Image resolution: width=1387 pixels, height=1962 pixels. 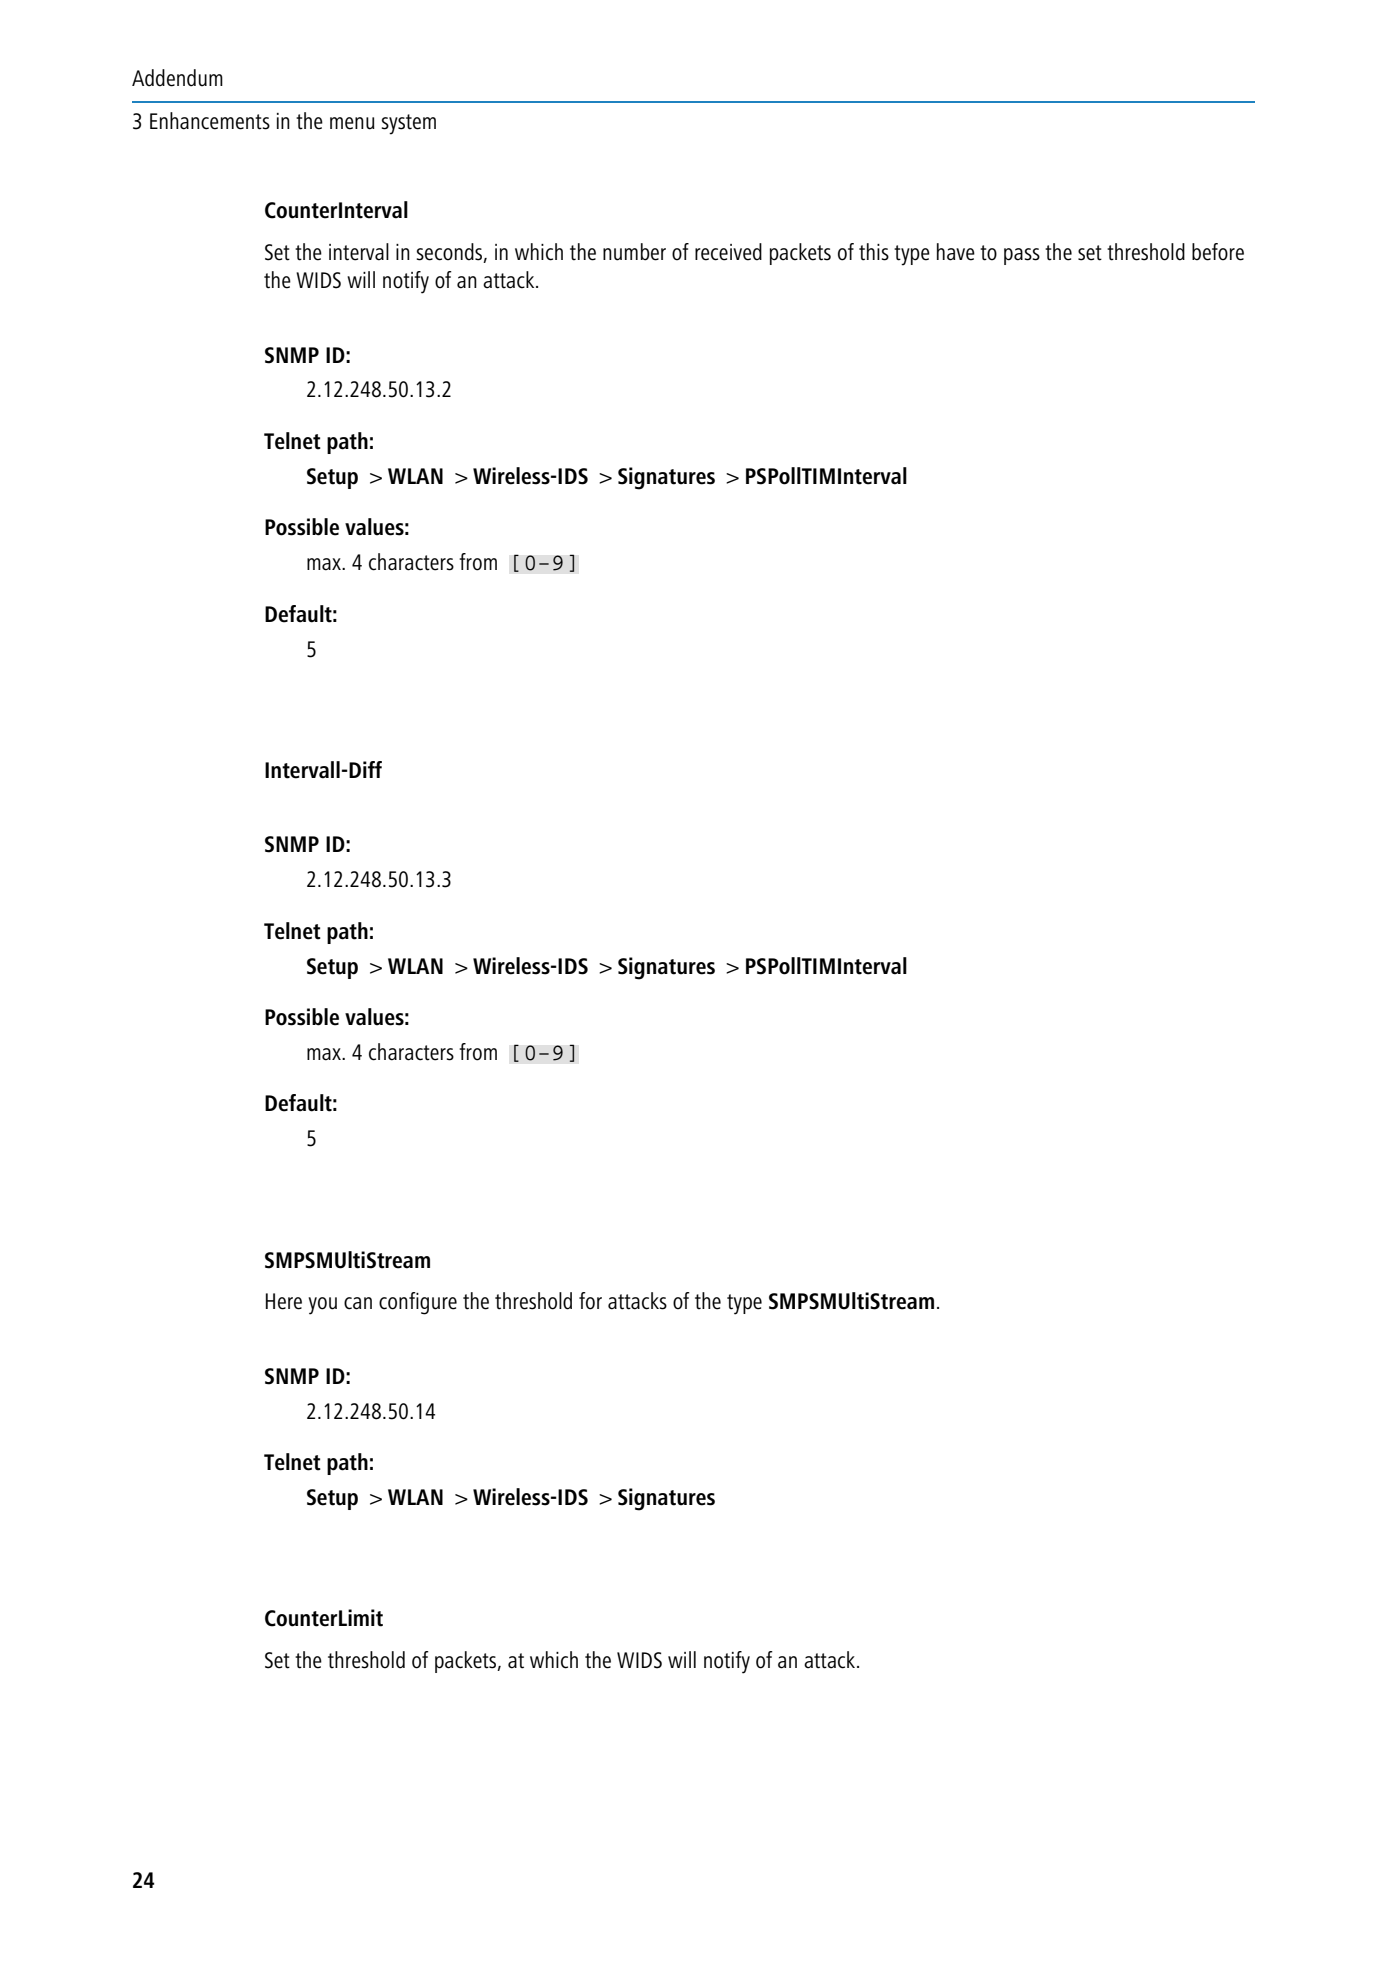 I want to click on have, so click(x=956, y=252).
